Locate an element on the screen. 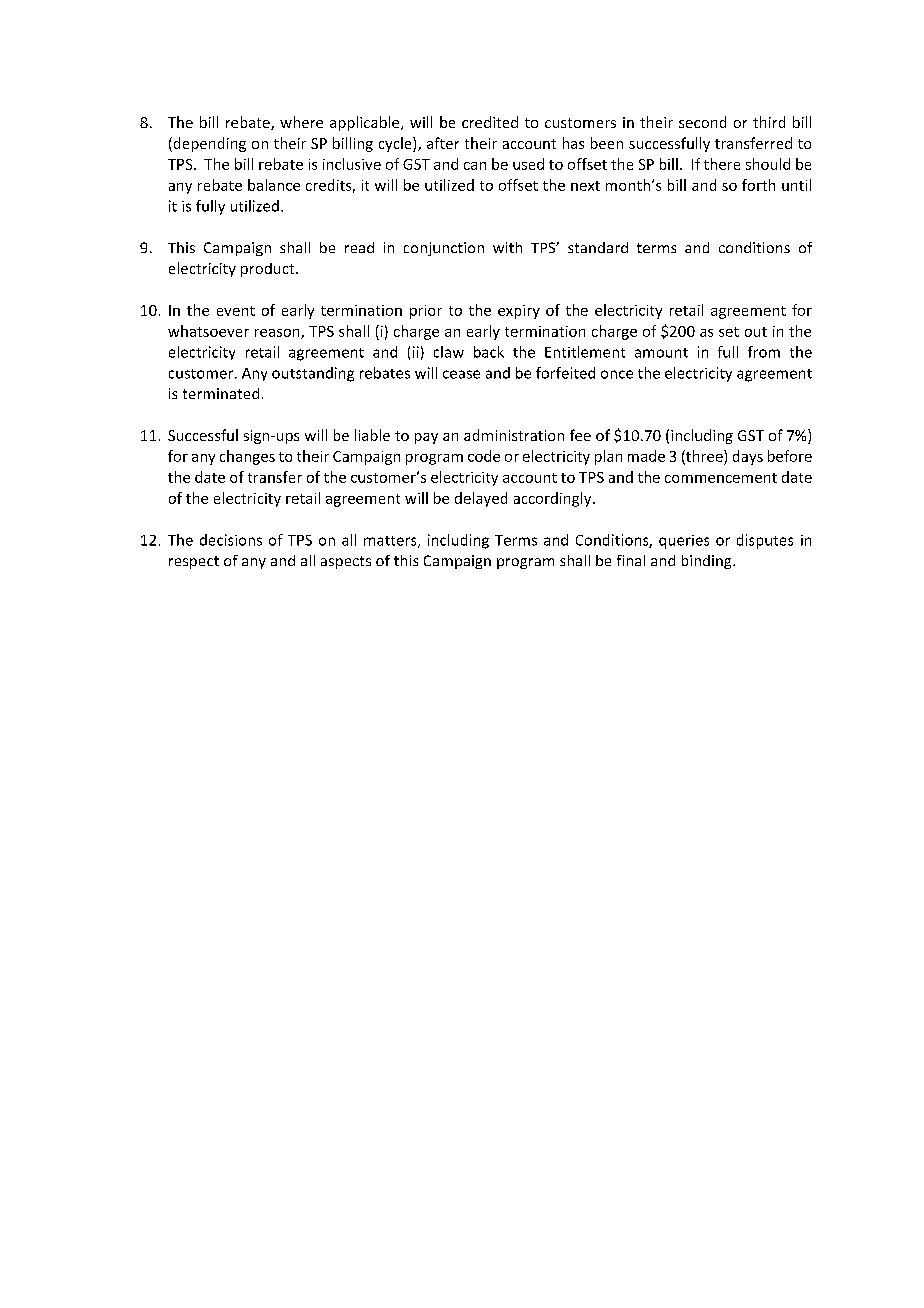 This screenshot has width=924, height=1308. matters is located at coordinates (391, 542).
